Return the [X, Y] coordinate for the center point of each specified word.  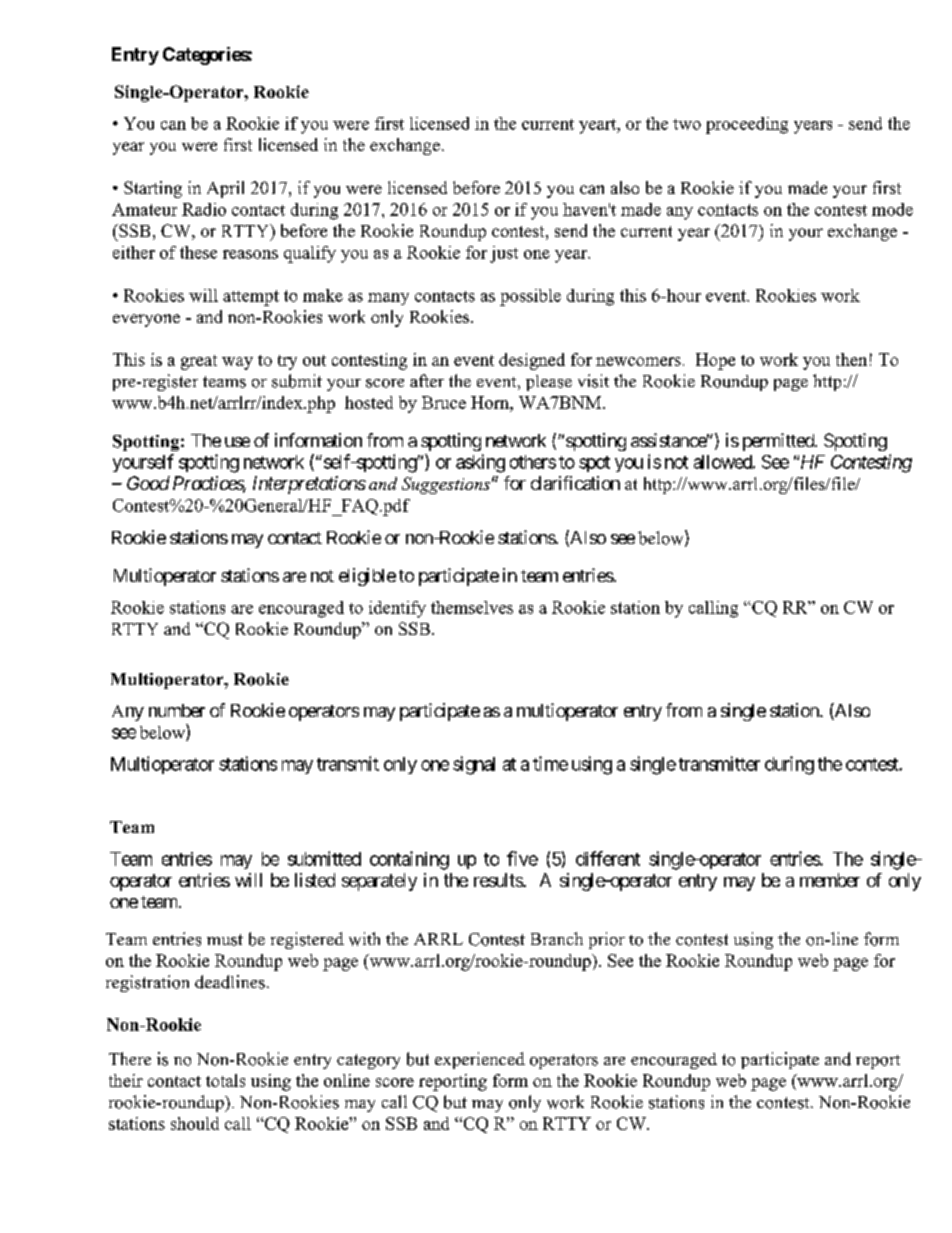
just [504, 254]
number [177, 710]
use [237, 442]
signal [474, 765]
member [830, 880]
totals [225, 1080]
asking [480, 463]
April [225, 189]
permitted [779, 442]
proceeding [747, 125]
